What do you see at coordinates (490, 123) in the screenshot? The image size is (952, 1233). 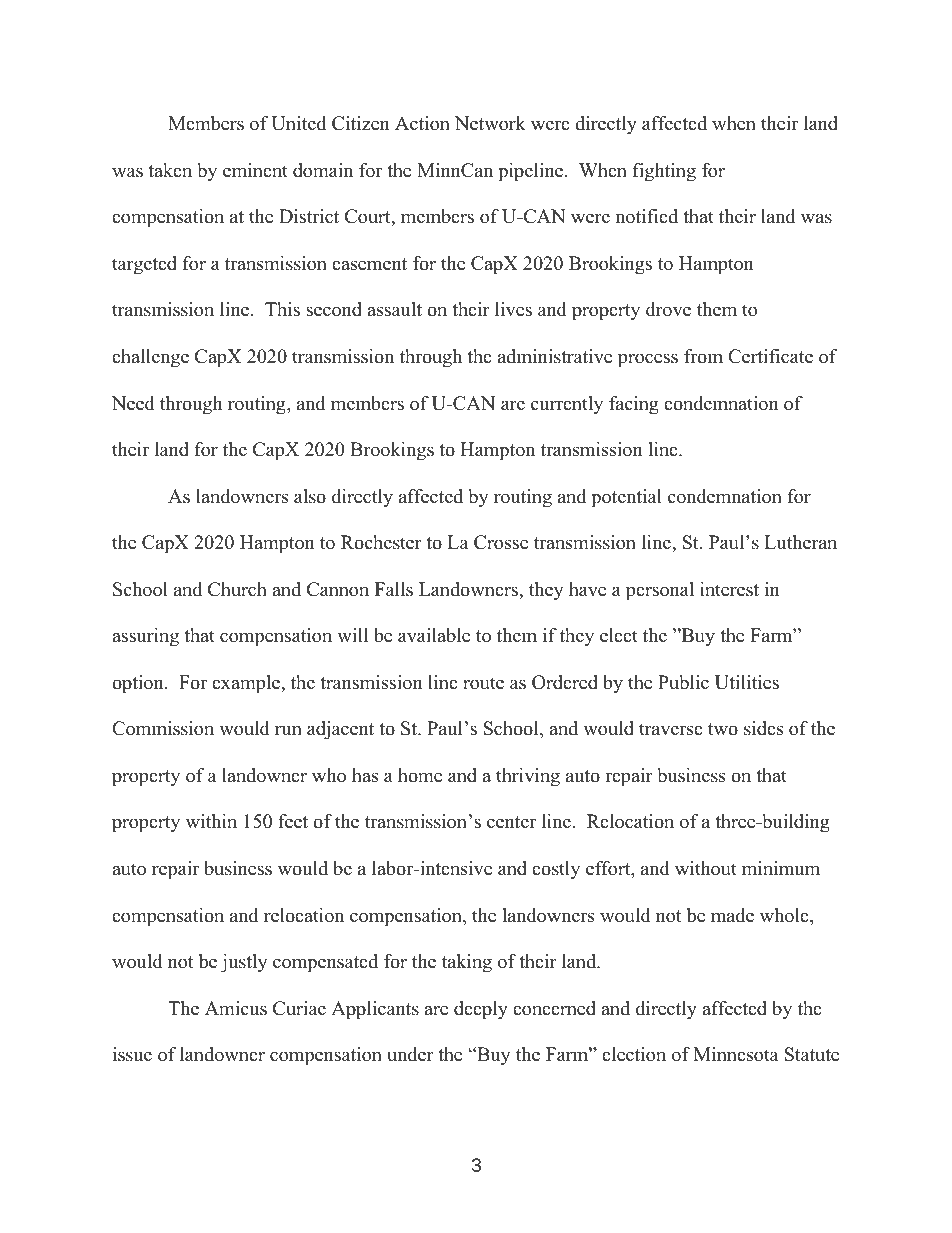 I see `Network` at bounding box center [490, 123].
